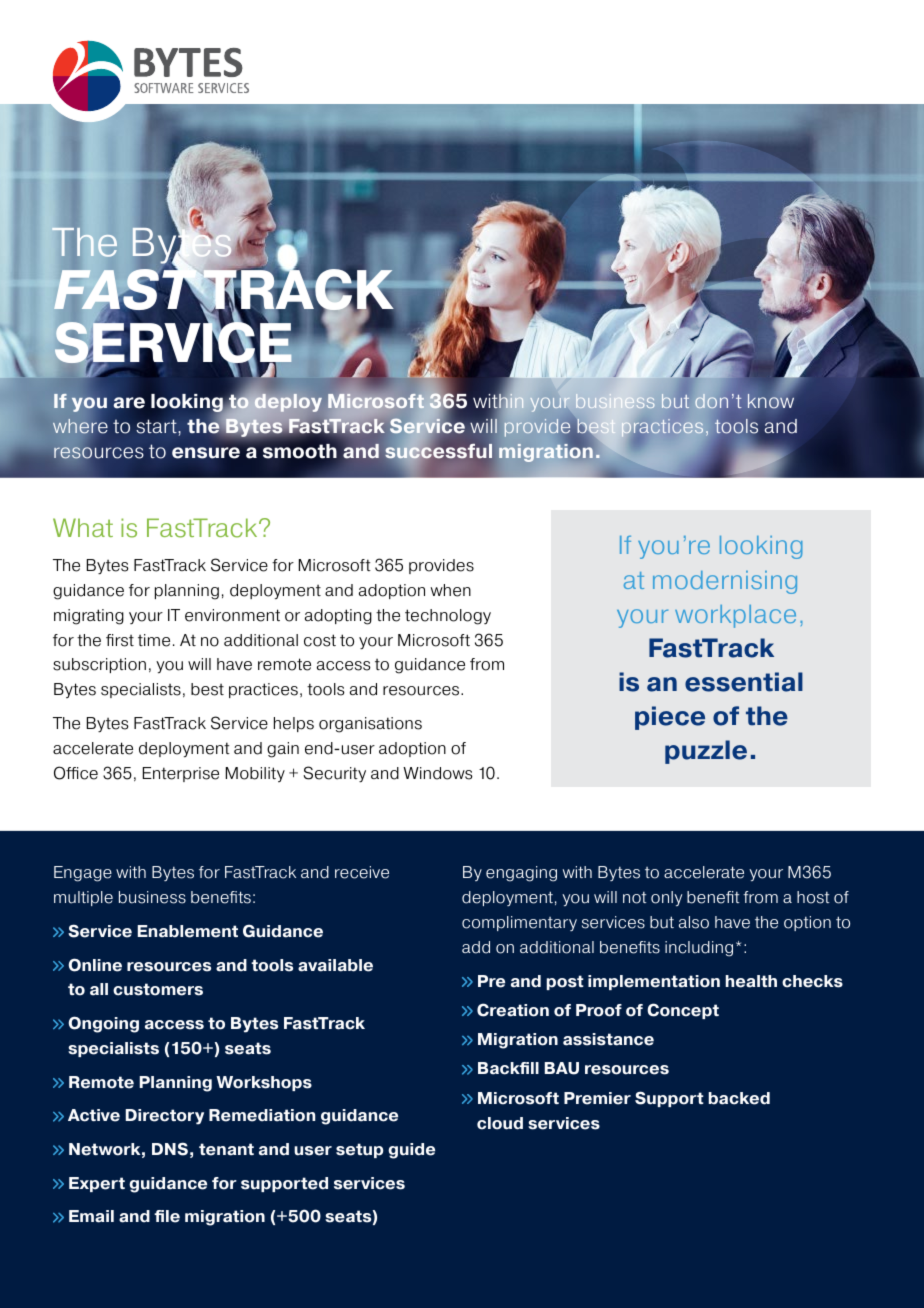 This screenshot has height=1308, width=924. I want to click on only, so click(666, 898).
